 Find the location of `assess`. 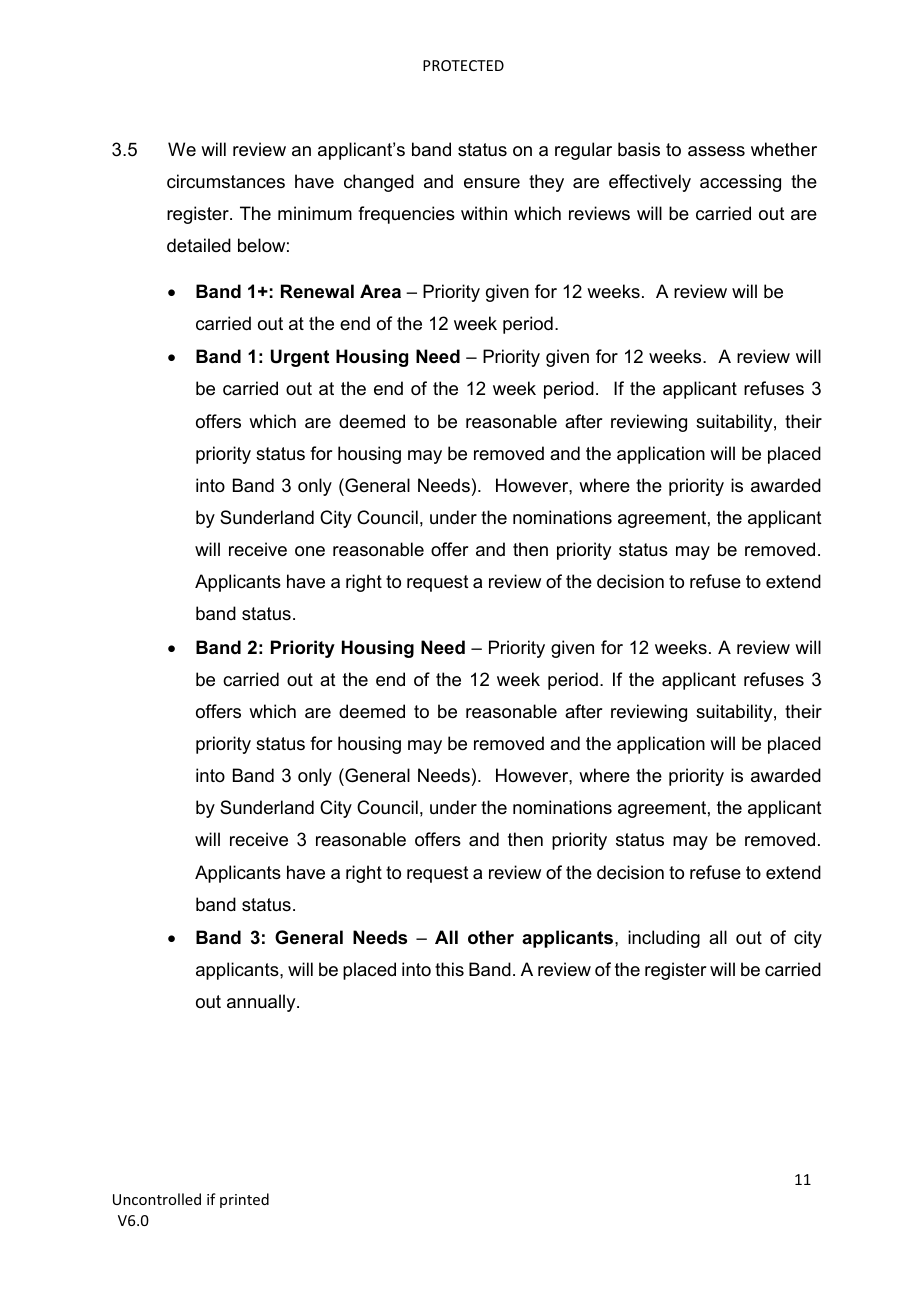

assess is located at coordinates (716, 151).
